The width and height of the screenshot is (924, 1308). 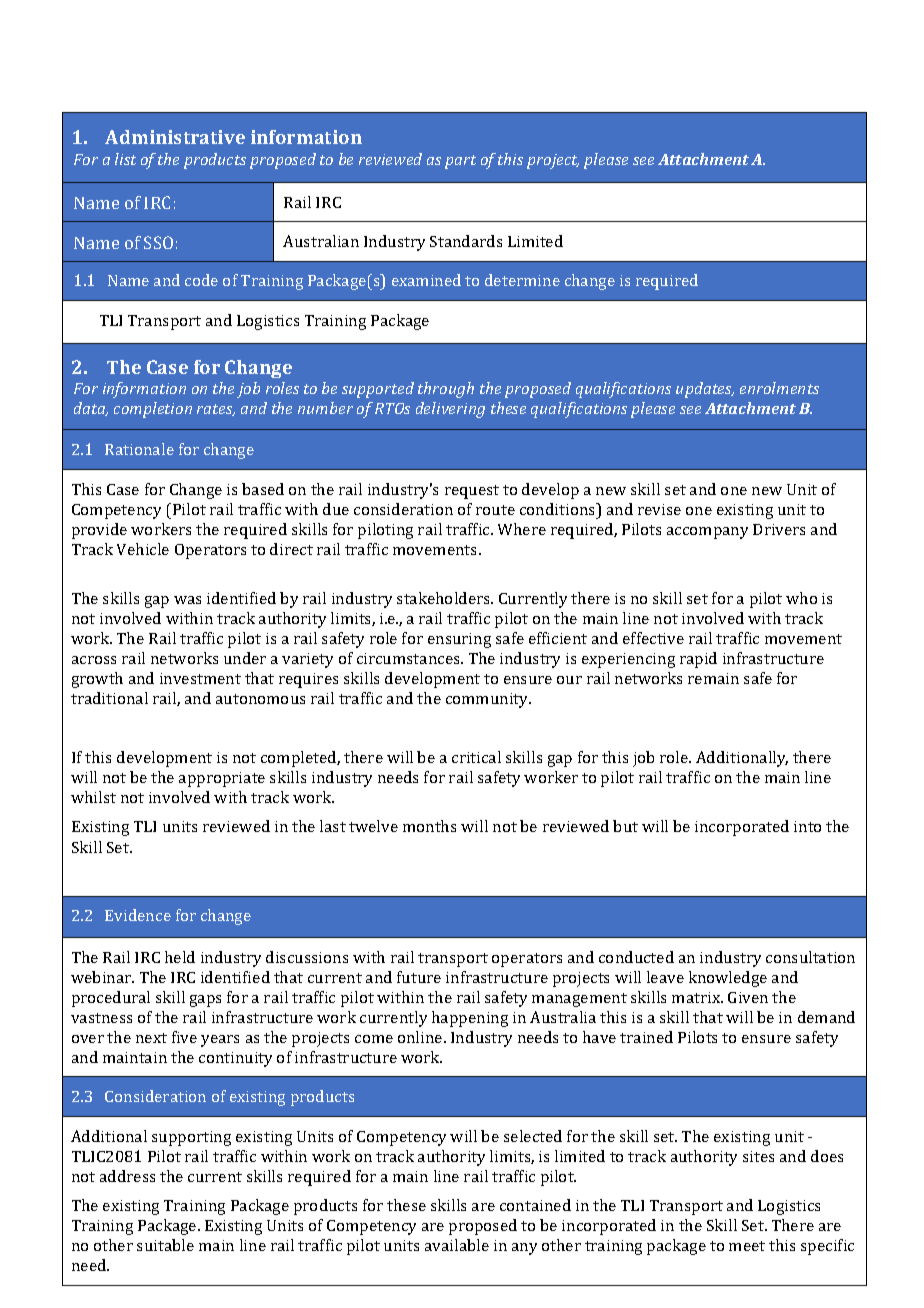 What do you see at coordinates (165, 1245) in the screenshot?
I see `suitable` at bounding box center [165, 1245].
